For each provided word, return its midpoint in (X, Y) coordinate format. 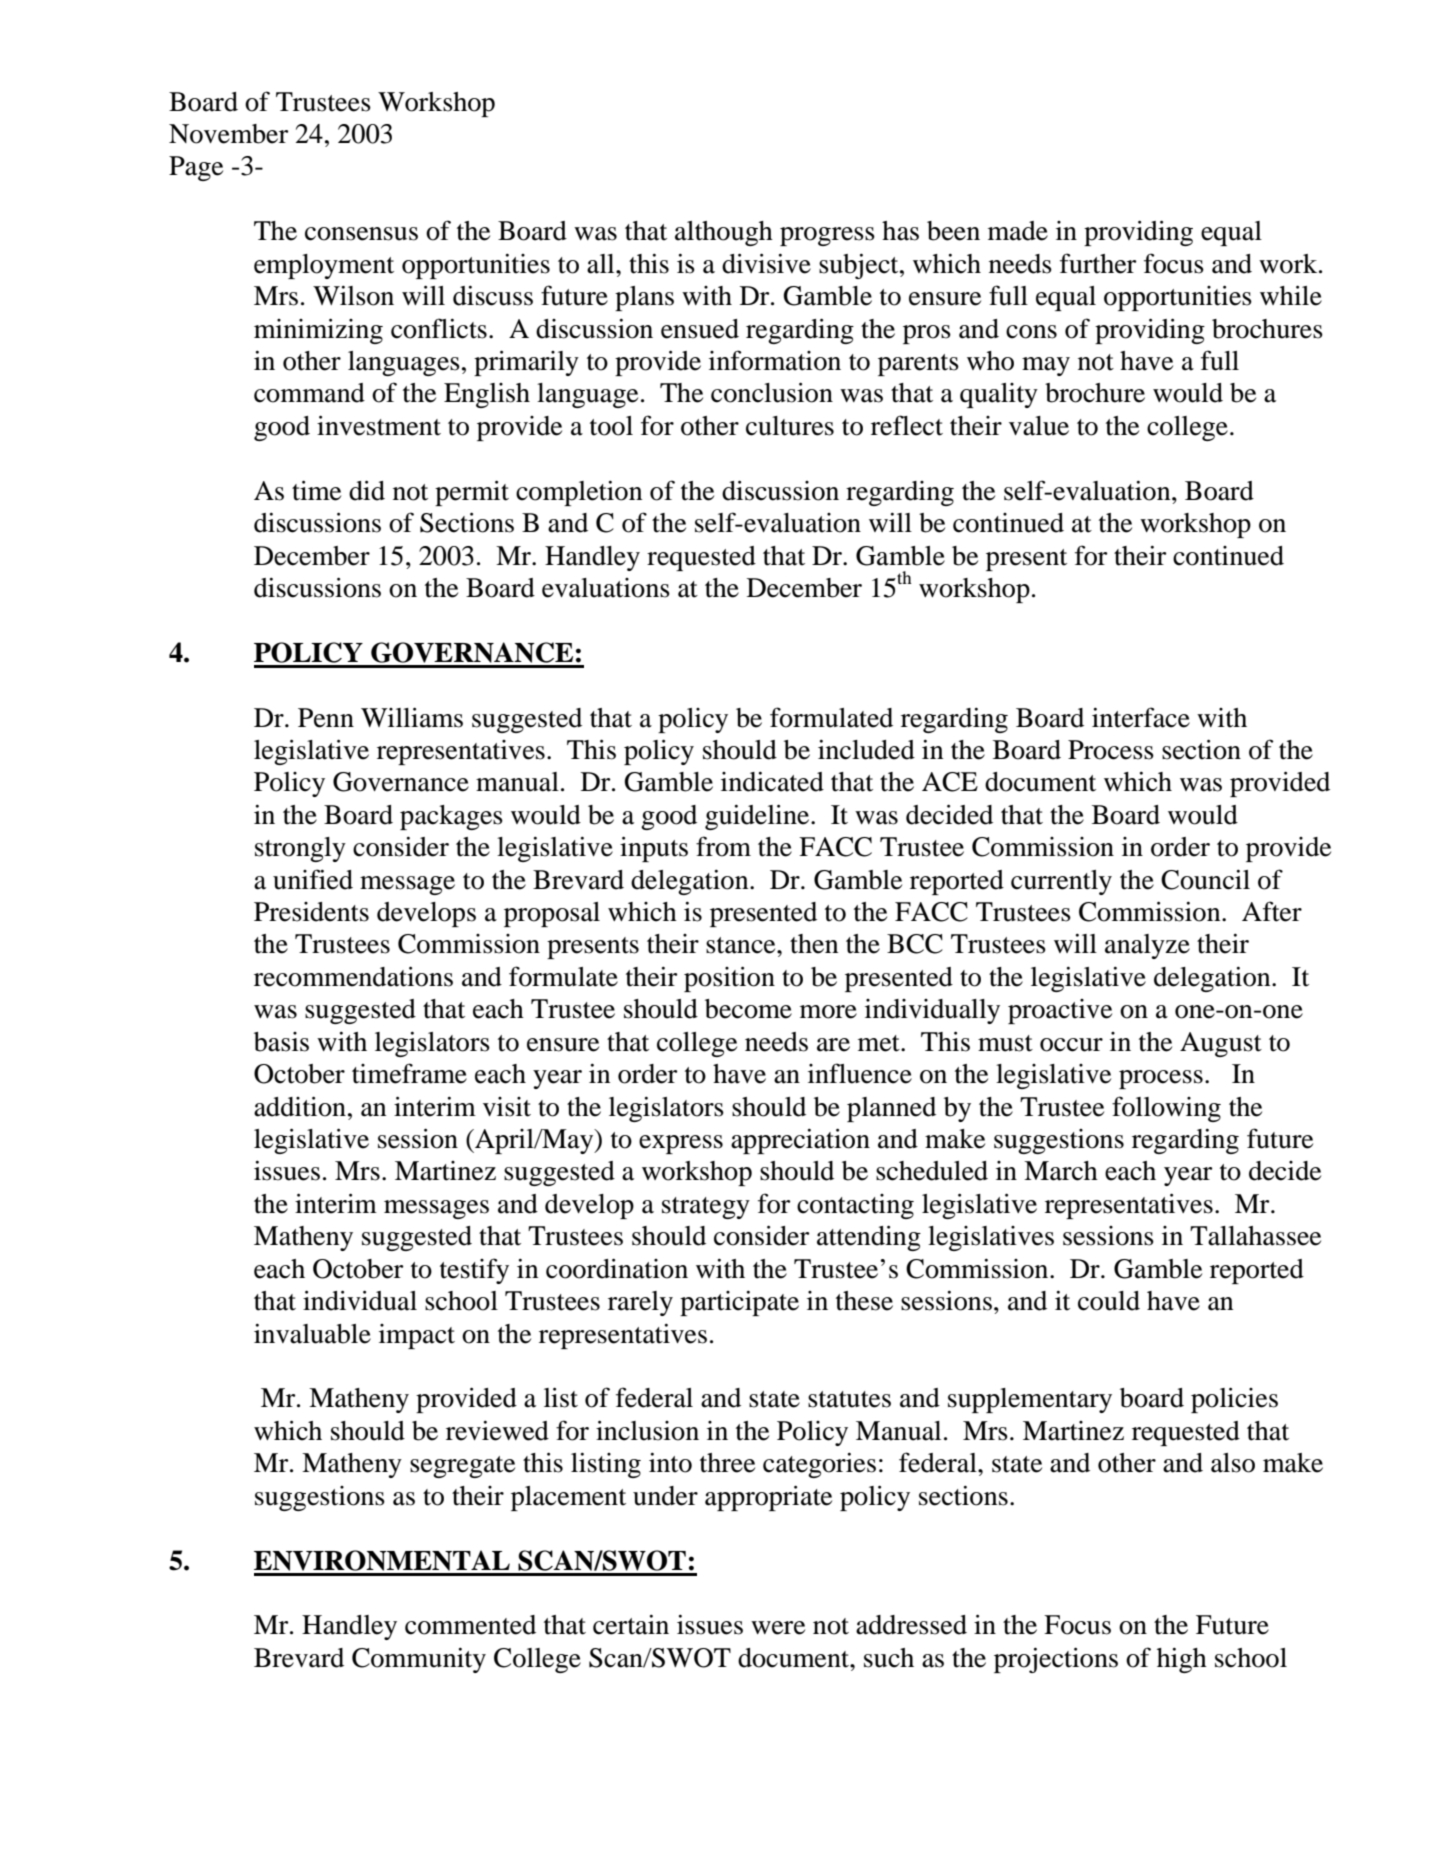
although (724, 233)
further (1098, 263)
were (778, 1628)
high (1182, 1660)
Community (419, 1660)
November (228, 134)
